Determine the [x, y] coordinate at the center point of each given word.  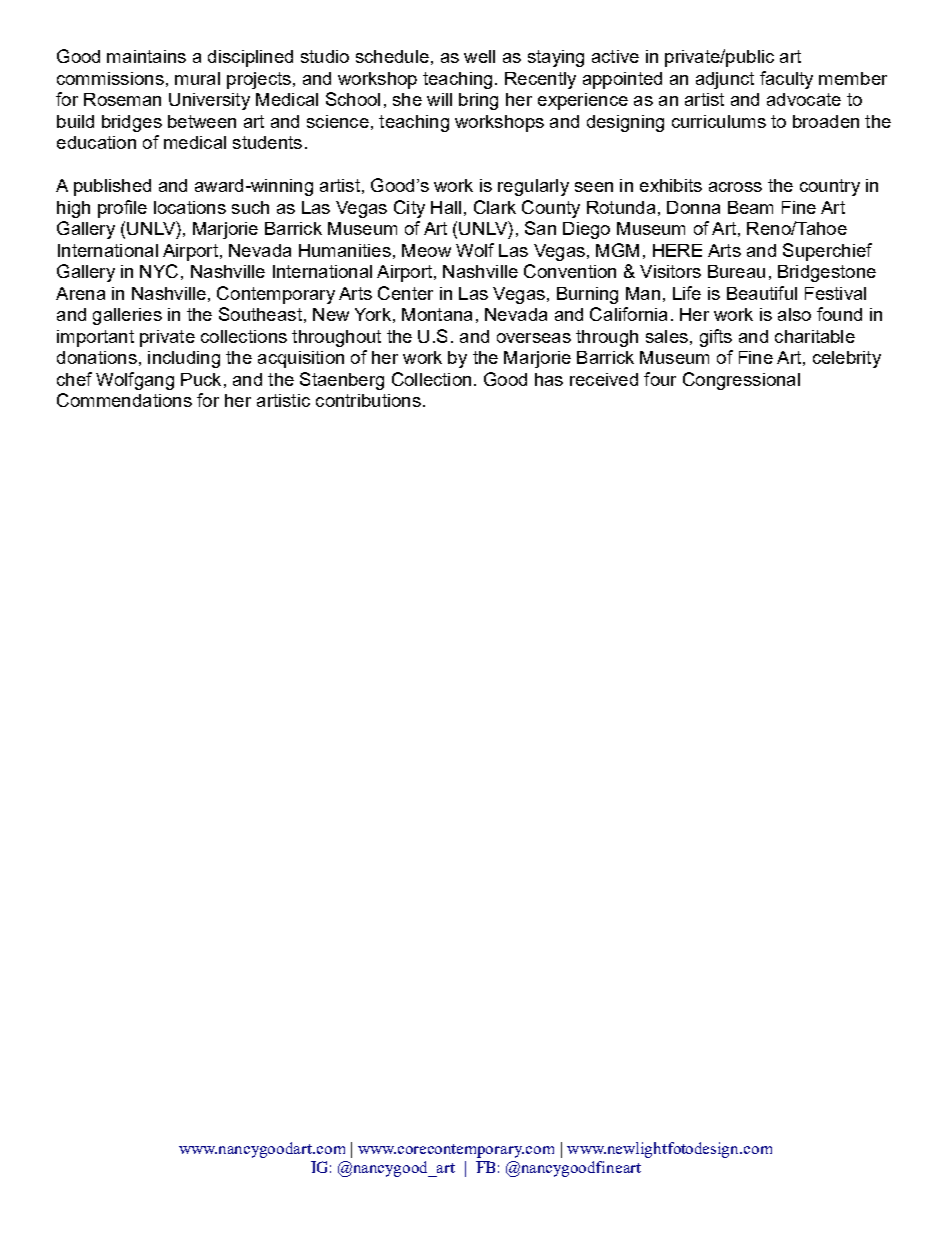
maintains [146, 56]
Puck [201, 379]
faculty [786, 80]
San [540, 228]
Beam [750, 207]
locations [190, 207]
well [479, 56]
